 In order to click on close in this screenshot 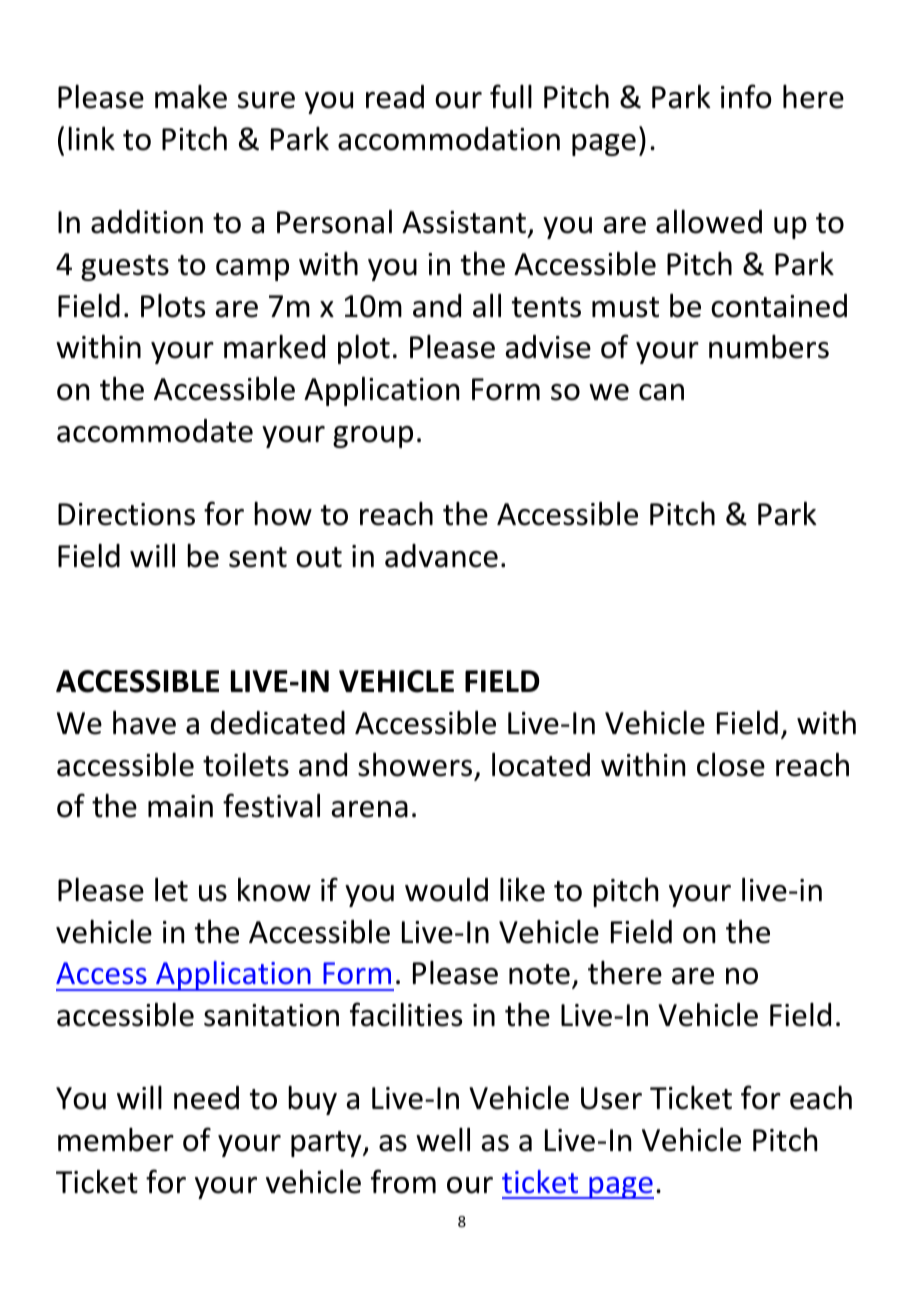, I will do `click(731, 765)`.
